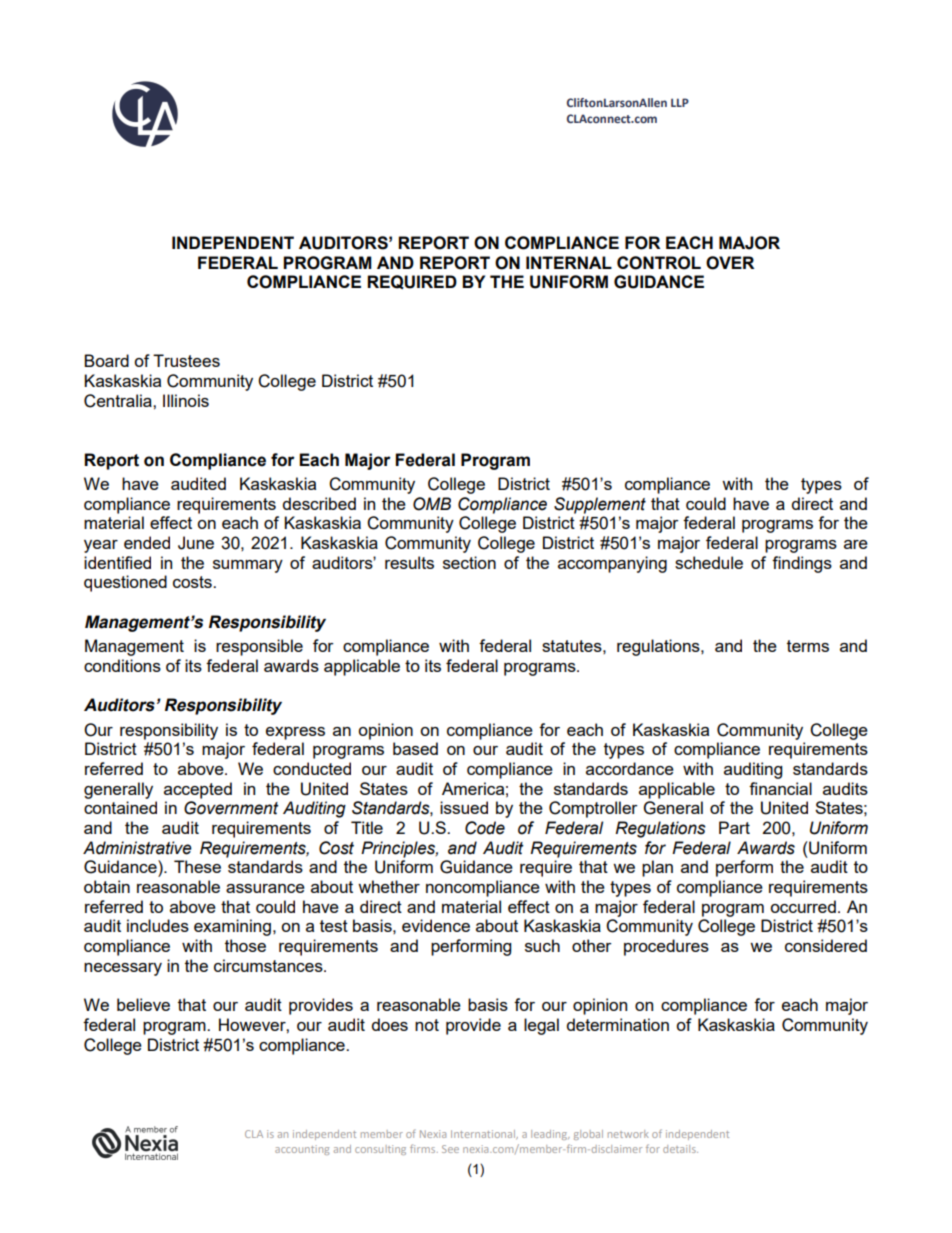 The height and width of the screenshot is (1233, 952). What do you see at coordinates (659, 263) in the screenshot?
I see `CONTROL` at bounding box center [659, 263].
